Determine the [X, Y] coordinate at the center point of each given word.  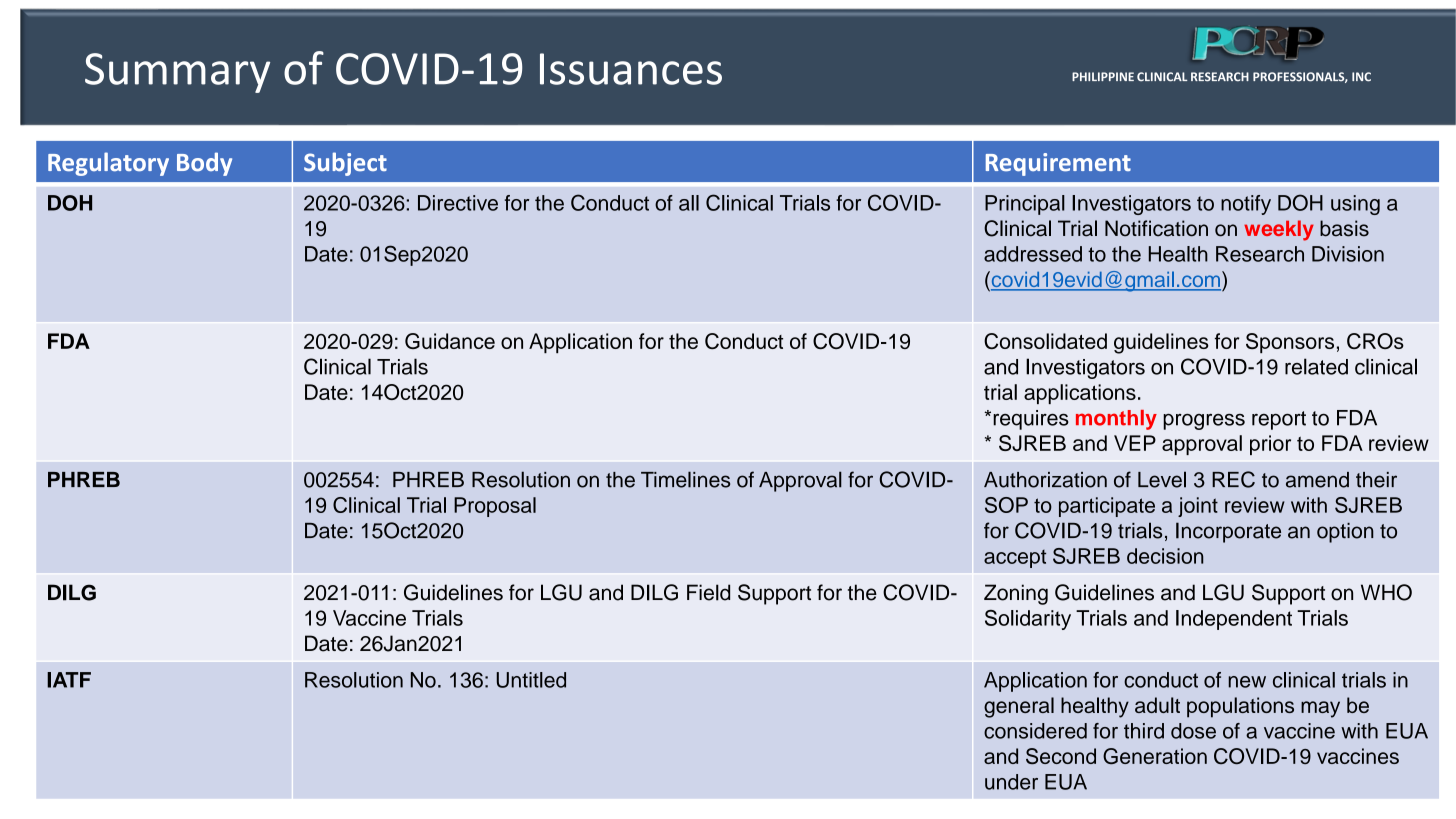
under [1011, 782]
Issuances [631, 69]
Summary [177, 73]
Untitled [531, 680]
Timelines [685, 479]
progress [1204, 422]
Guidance [450, 341]
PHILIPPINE [1103, 76]
